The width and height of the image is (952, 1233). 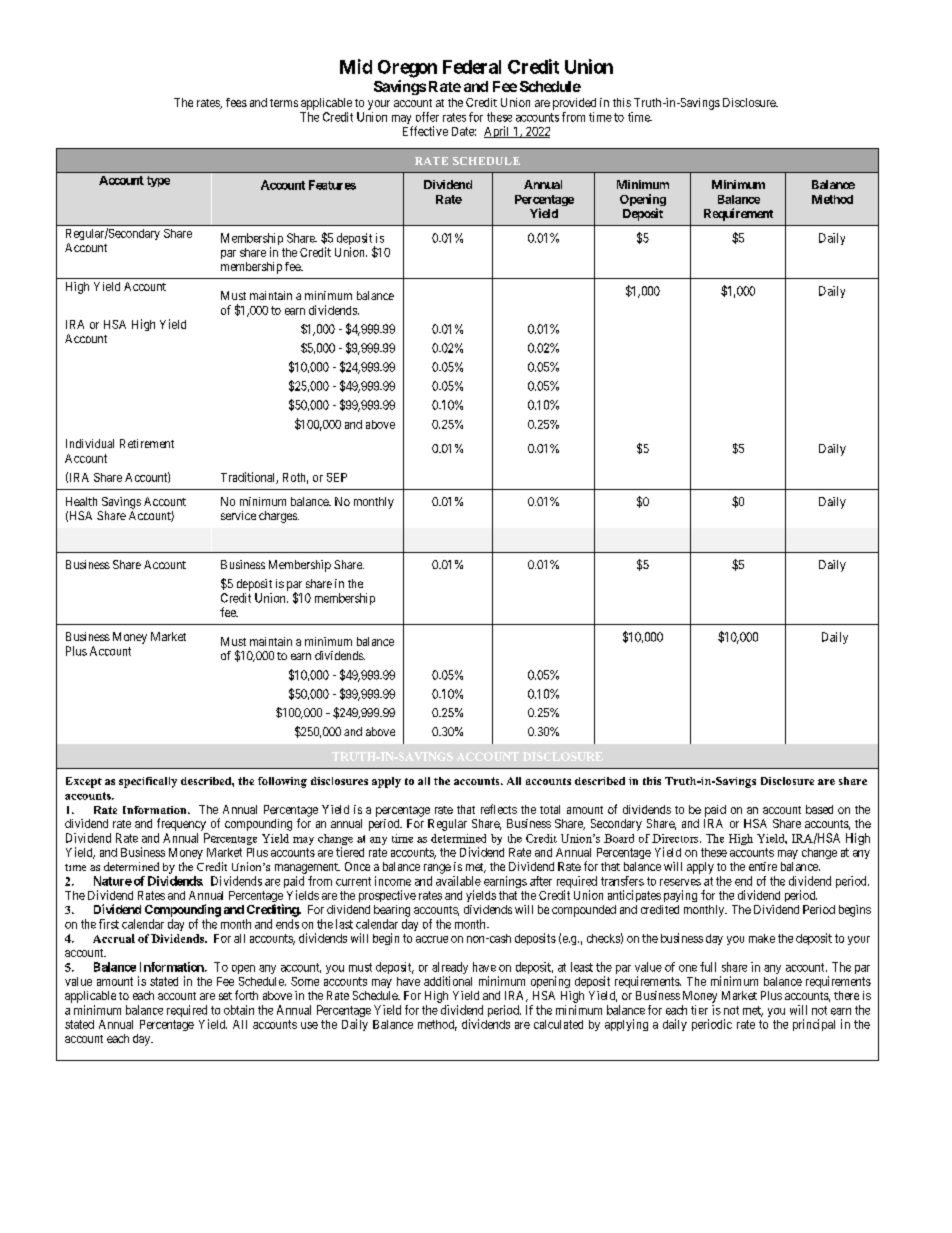 I want to click on provided, so click(x=574, y=104).
